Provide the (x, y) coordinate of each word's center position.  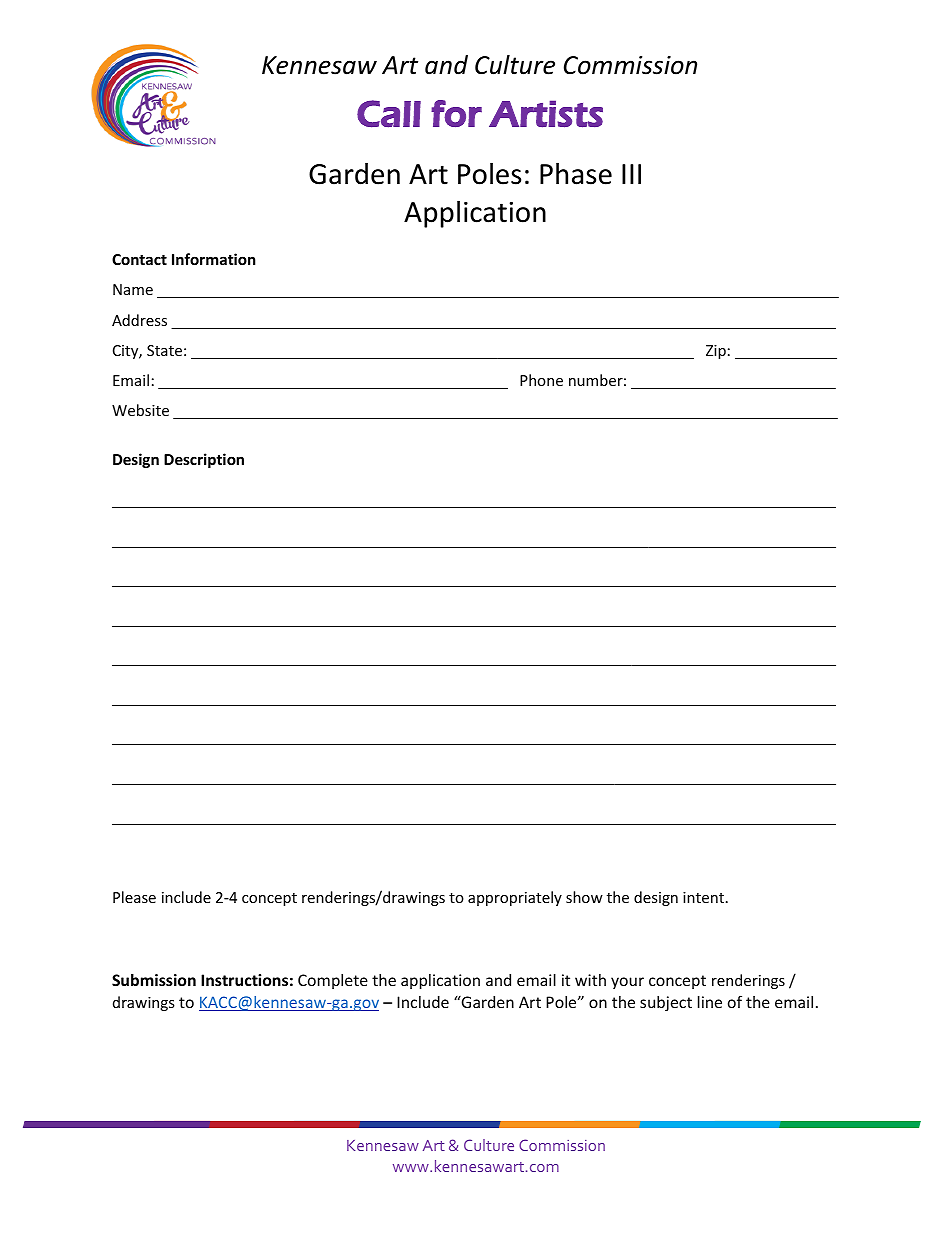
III (631, 174)
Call (389, 114)
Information (214, 259)
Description (204, 460)
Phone (541, 380)
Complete (333, 981)
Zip (716, 352)
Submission (154, 980)
